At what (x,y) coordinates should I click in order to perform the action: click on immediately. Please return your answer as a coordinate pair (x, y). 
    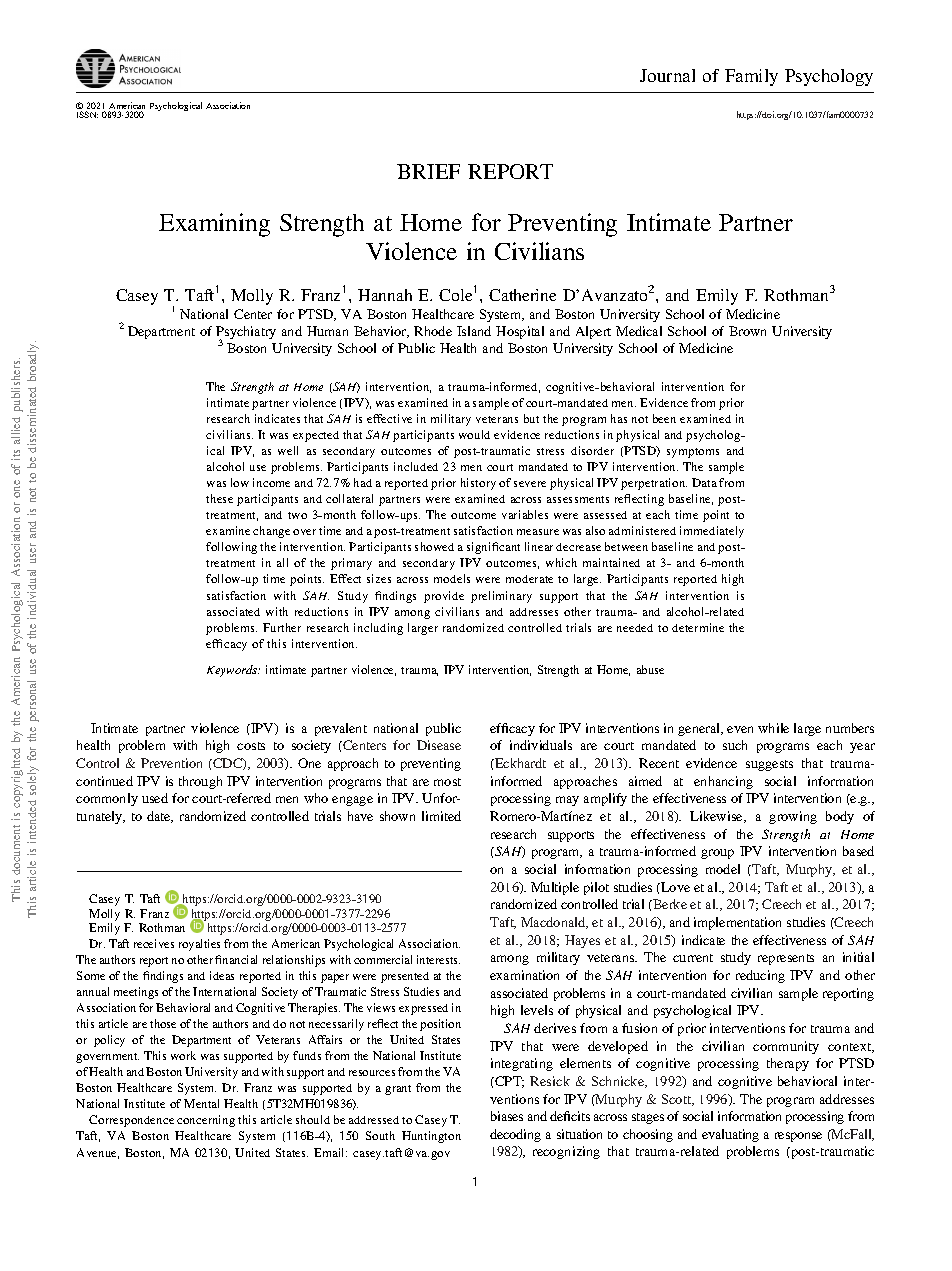
    Looking at the image, I should click on (712, 532).
